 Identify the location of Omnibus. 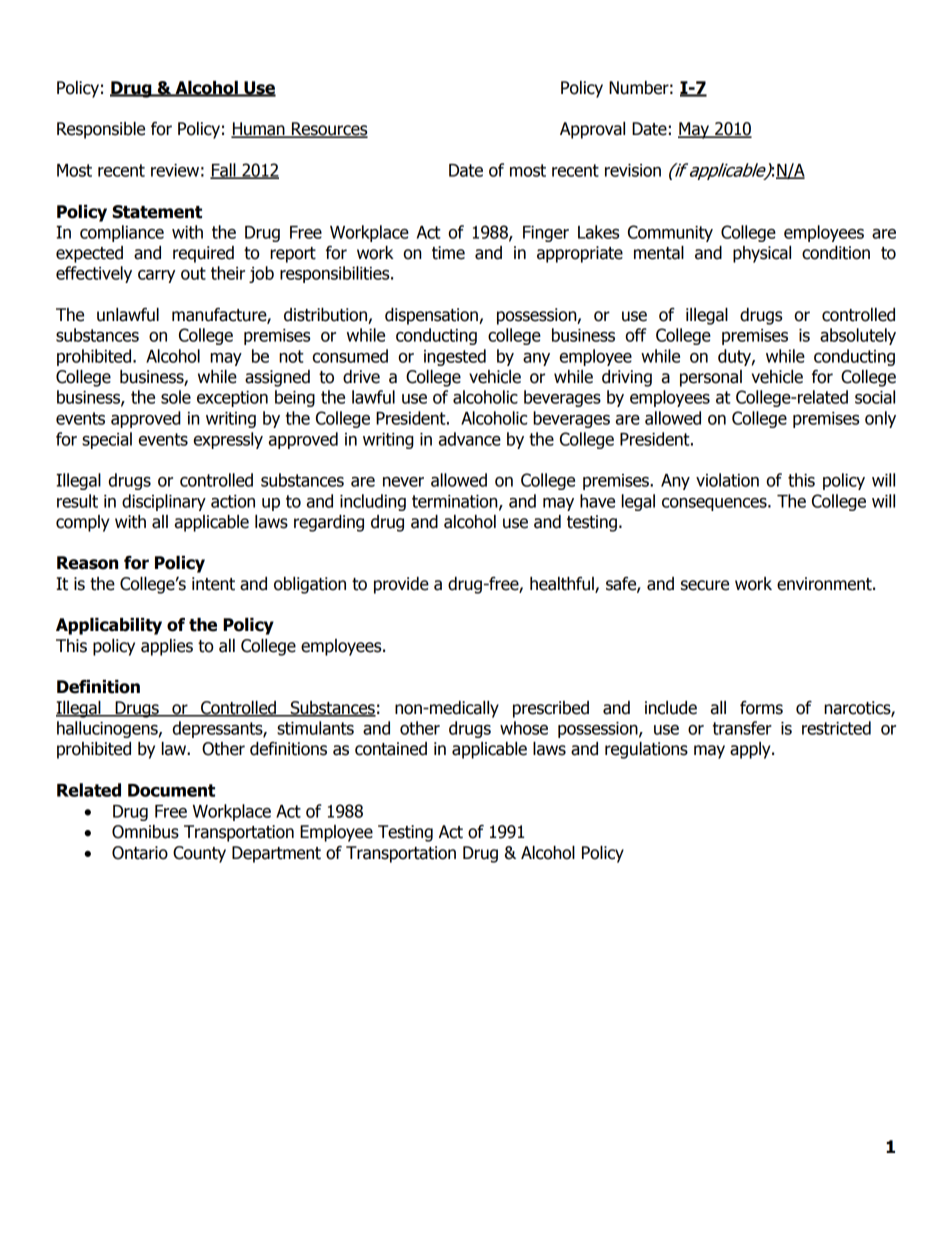
(145, 832).
